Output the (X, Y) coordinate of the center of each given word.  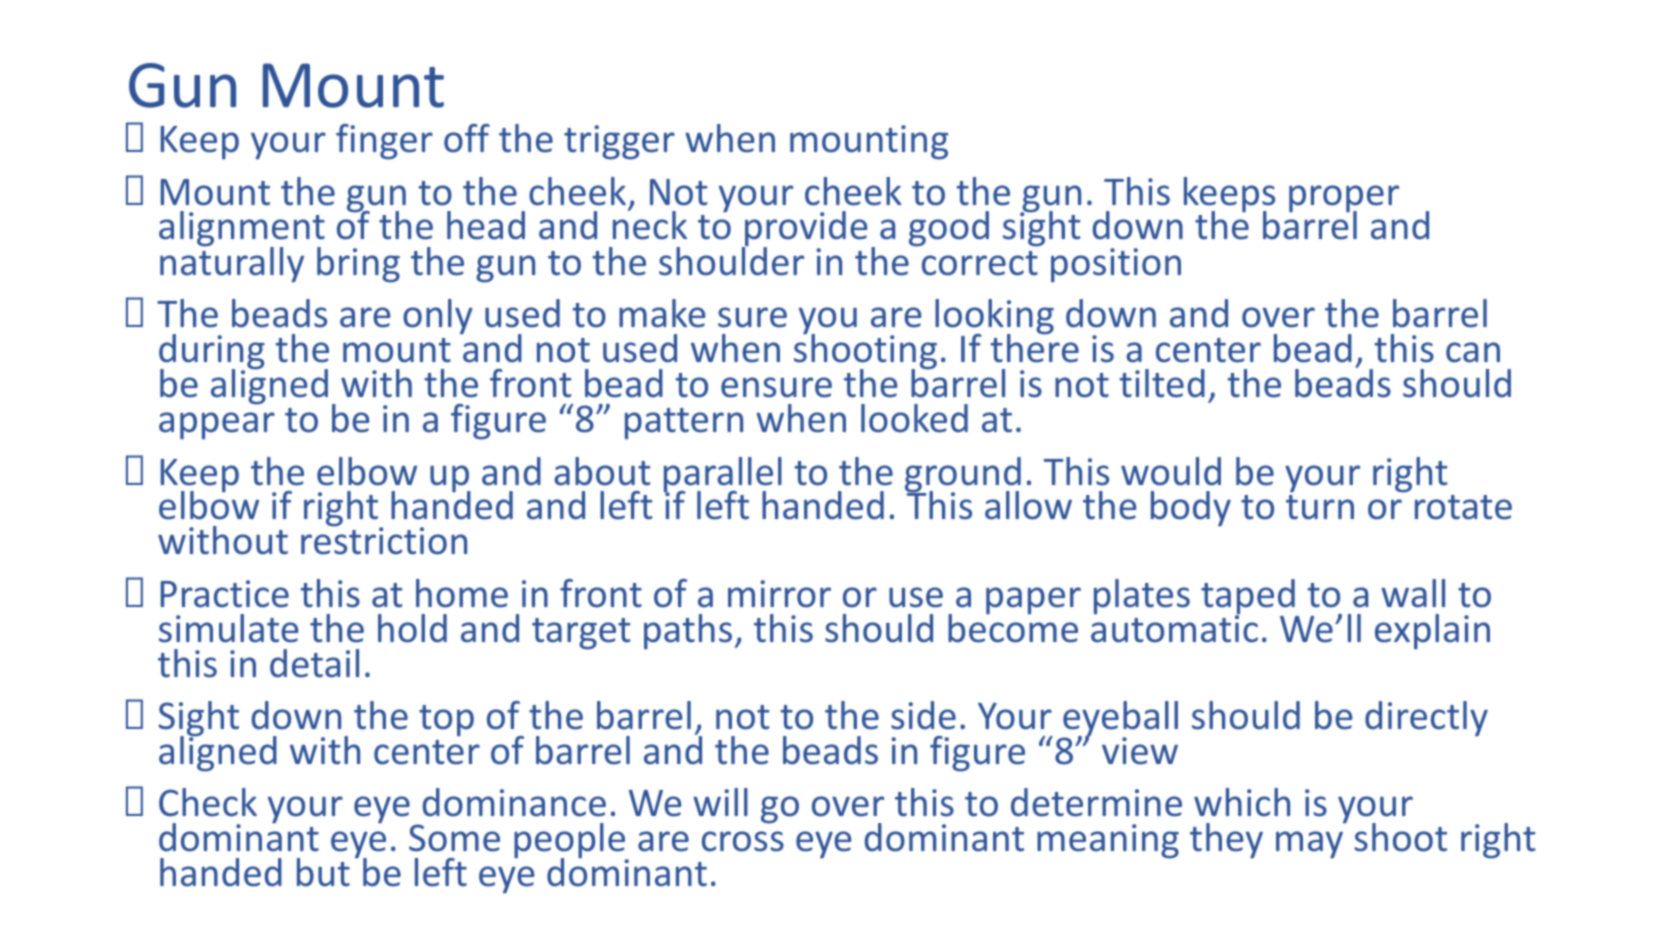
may (1309, 845)
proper (1344, 200)
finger (384, 142)
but (323, 872)
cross (743, 841)
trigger (619, 142)
